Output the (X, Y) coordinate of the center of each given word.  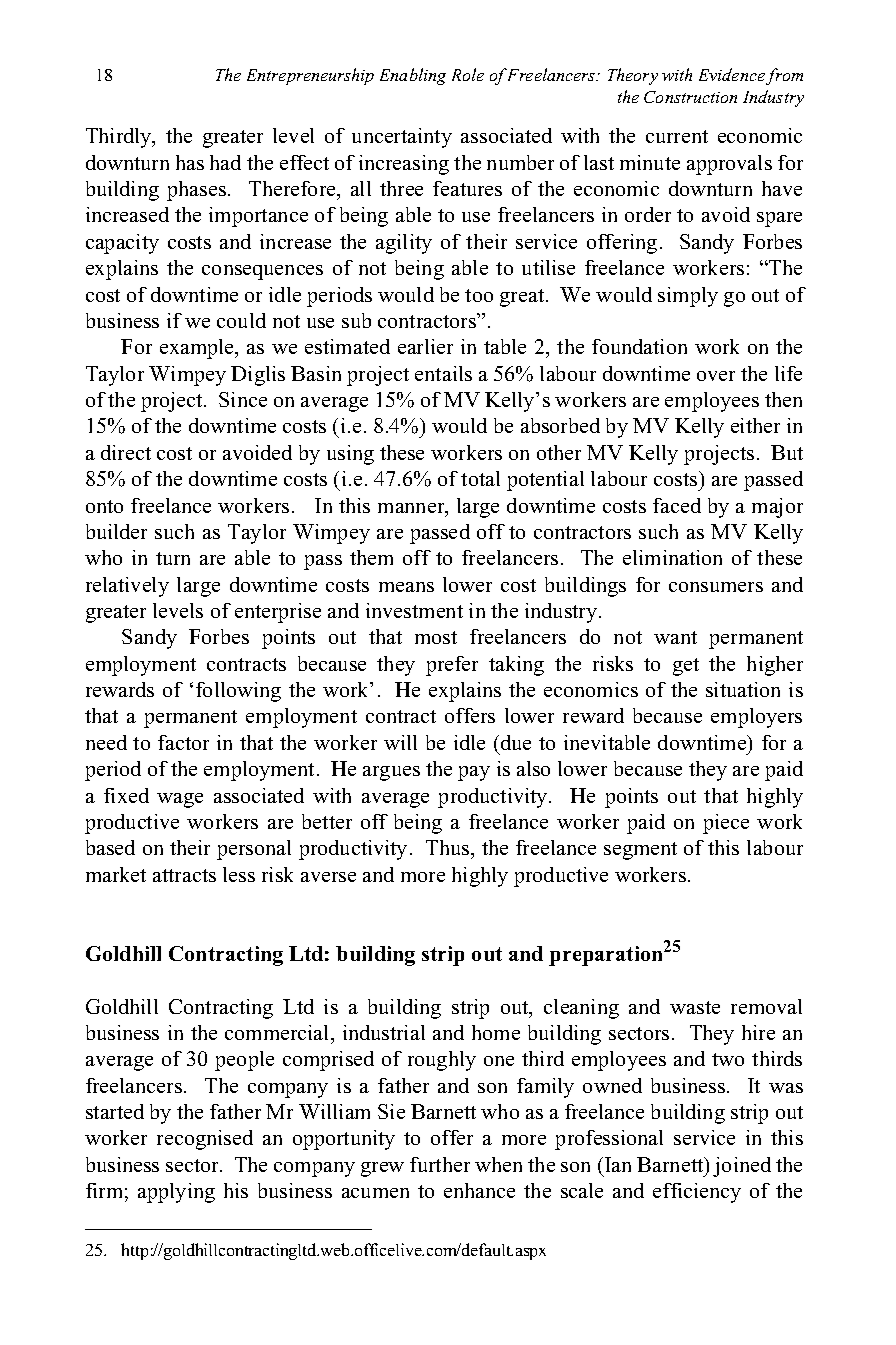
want (675, 637)
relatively (127, 587)
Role (468, 74)
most (436, 637)
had (225, 162)
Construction (690, 97)
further (440, 1164)
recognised (205, 1140)
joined (742, 1167)
